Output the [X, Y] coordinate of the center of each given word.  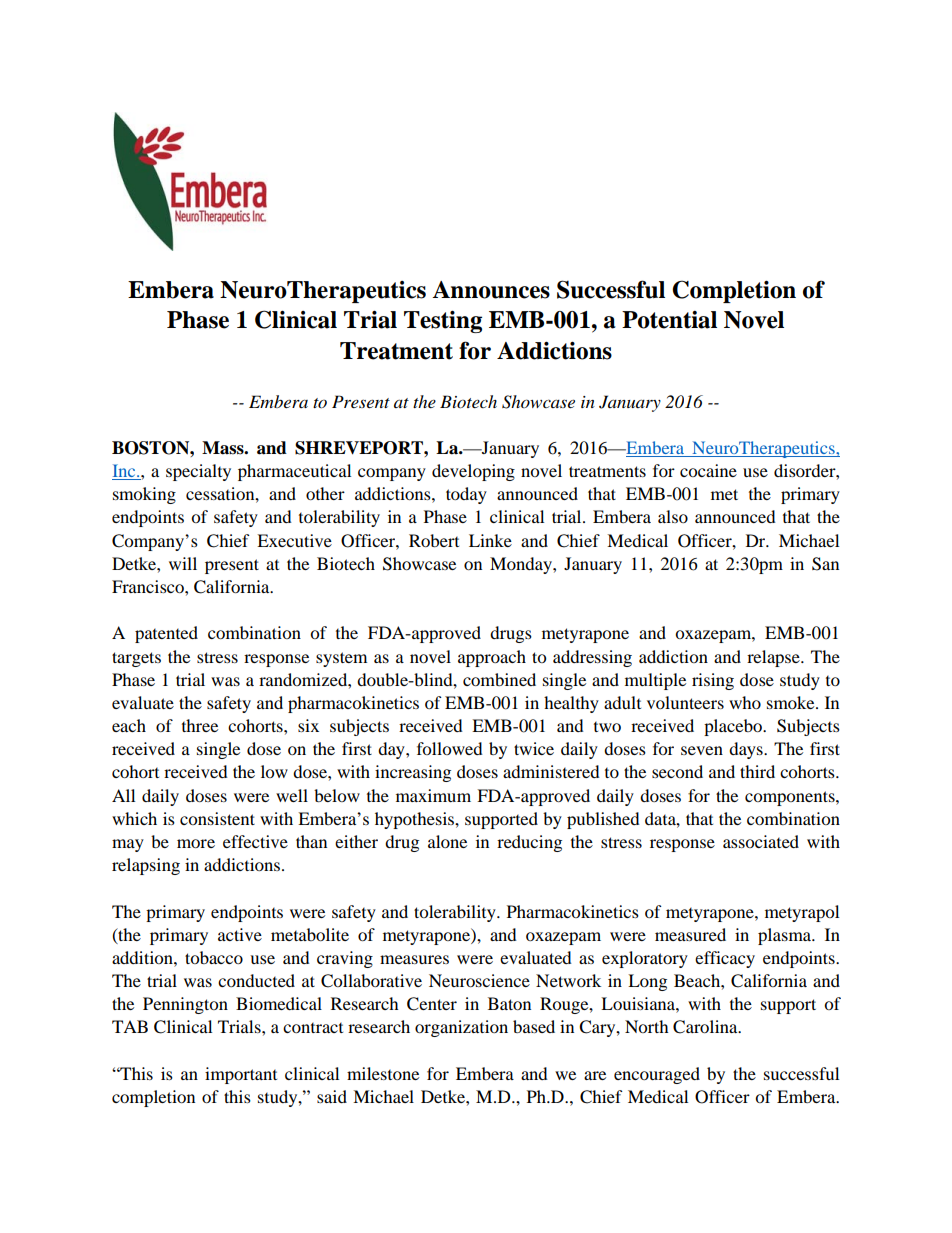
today [466, 495]
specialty [198, 472]
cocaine [708, 470]
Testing [443, 322]
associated [761, 841]
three [200, 725]
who [745, 702]
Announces [491, 290]
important [241, 1075]
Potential [669, 320]
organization [461, 1028]
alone [447, 841]
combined [499, 679]
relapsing [146, 866]
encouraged [657, 1075]
